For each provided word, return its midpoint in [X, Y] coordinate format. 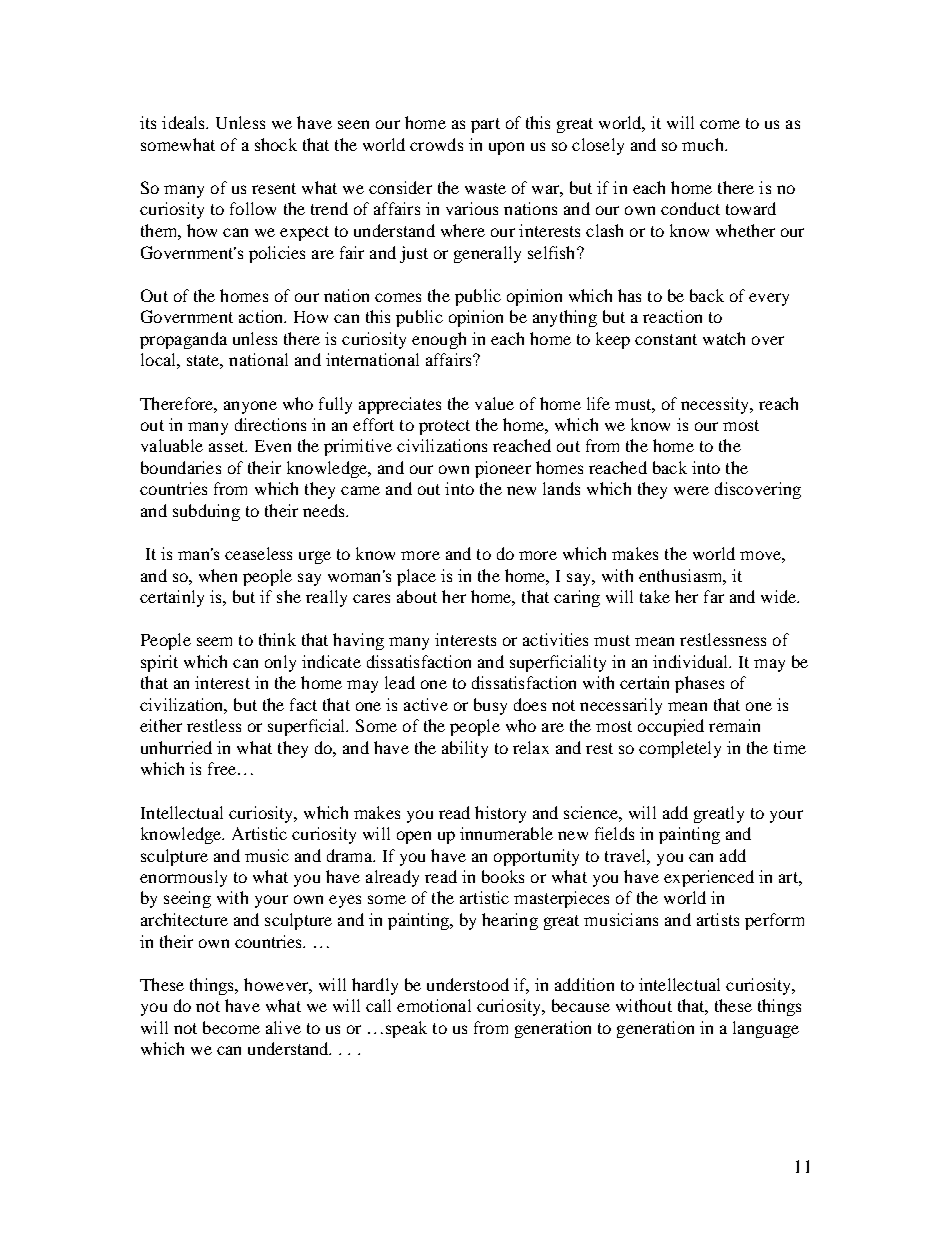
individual [692, 661]
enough [439, 340]
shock [276, 144]
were [691, 490]
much [704, 144]
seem [214, 641]
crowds [436, 144]
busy [490, 706]
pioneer [503, 469]
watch [724, 338]
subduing [206, 512]
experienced [709, 878]
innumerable [506, 833]
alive [283, 1027]
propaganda [183, 340]
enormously [183, 878]
